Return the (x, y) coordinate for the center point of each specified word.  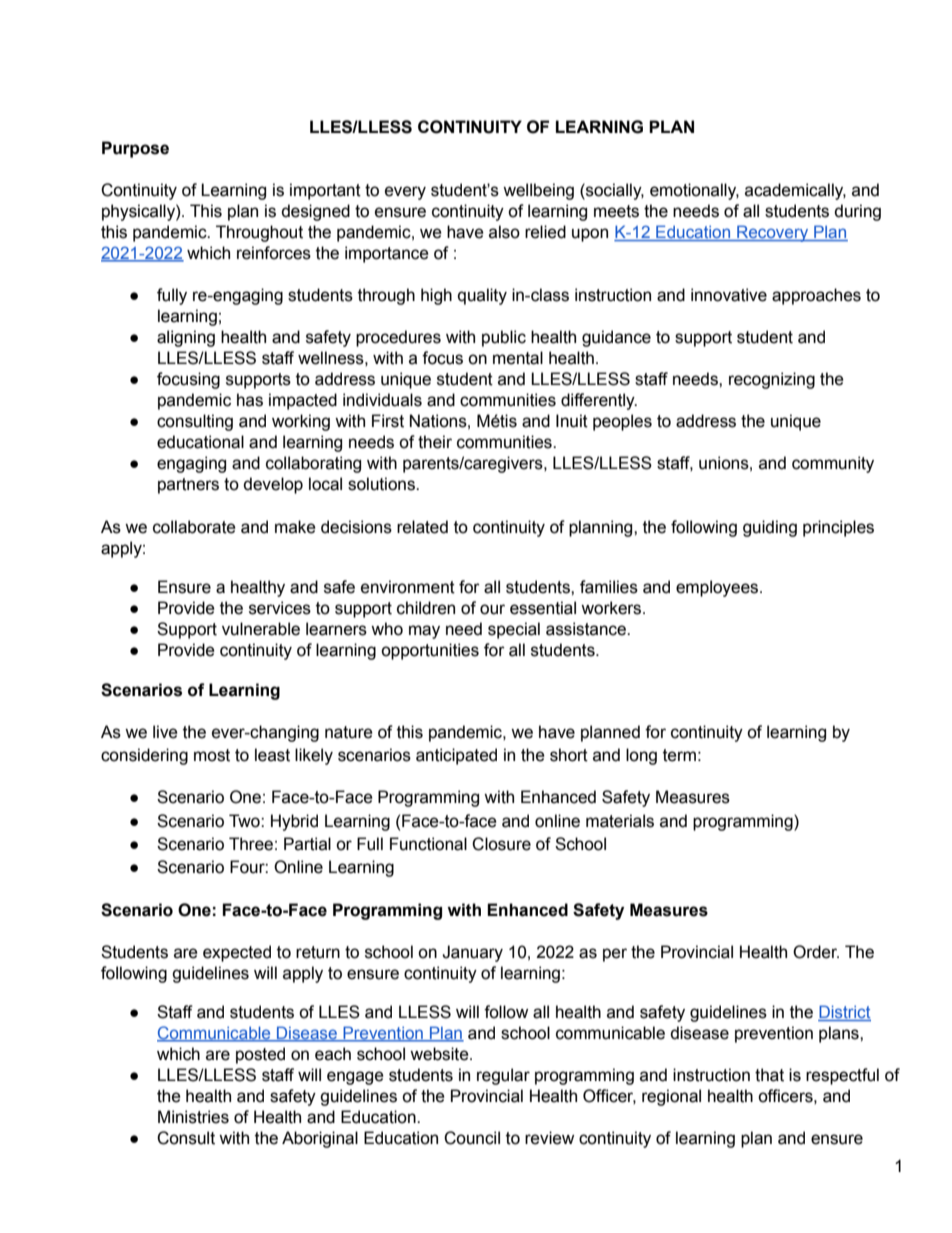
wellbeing (538, 191)
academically (795, 191)
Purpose (135, 149)
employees (718, 588)
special (514, 630)
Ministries (193, 1117)
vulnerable (261, 629)
